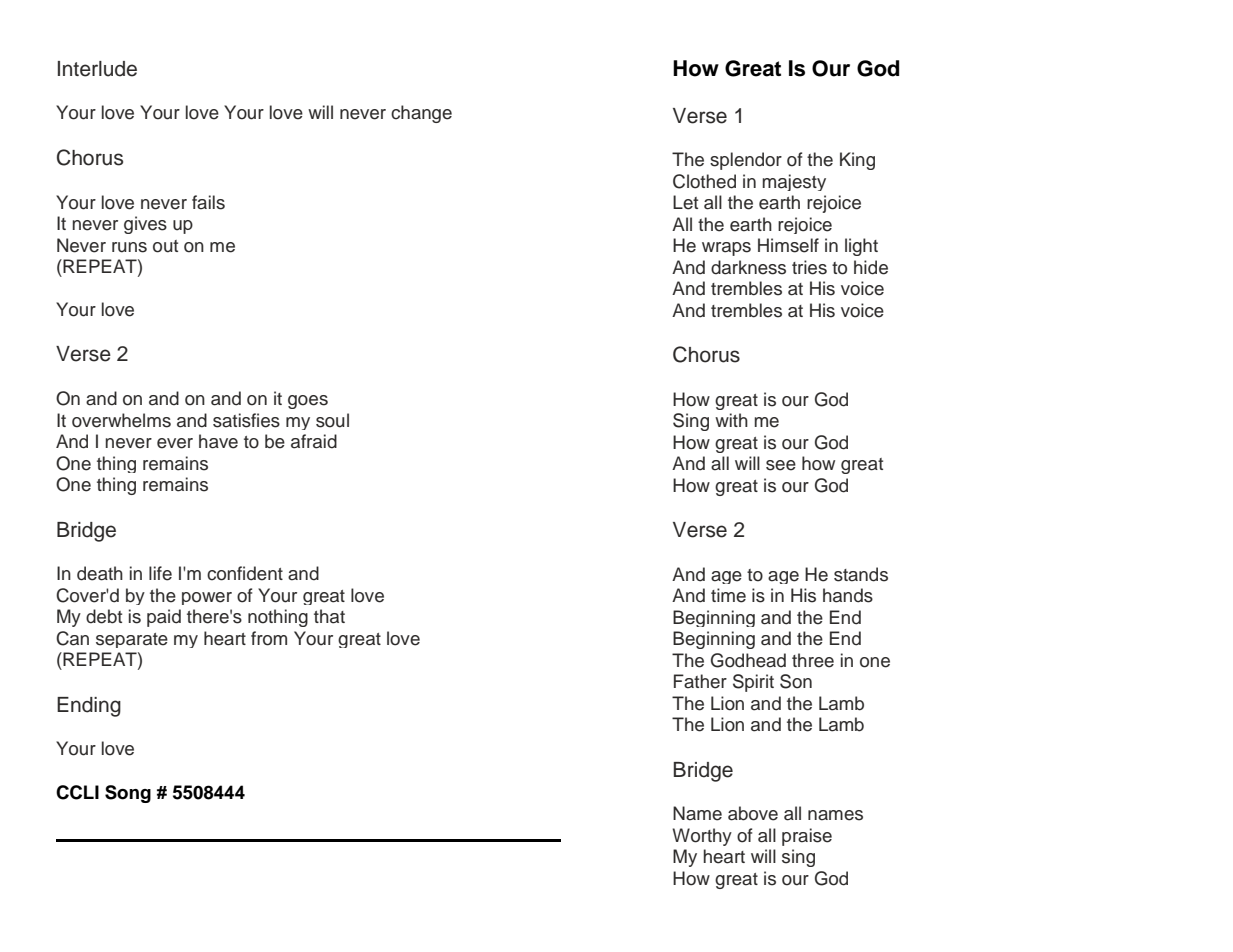 The width and height of the screenshot is (1233, 952). Describe the element at coordinates (132, 640) in the screenshot. I see `separate` at that location.
